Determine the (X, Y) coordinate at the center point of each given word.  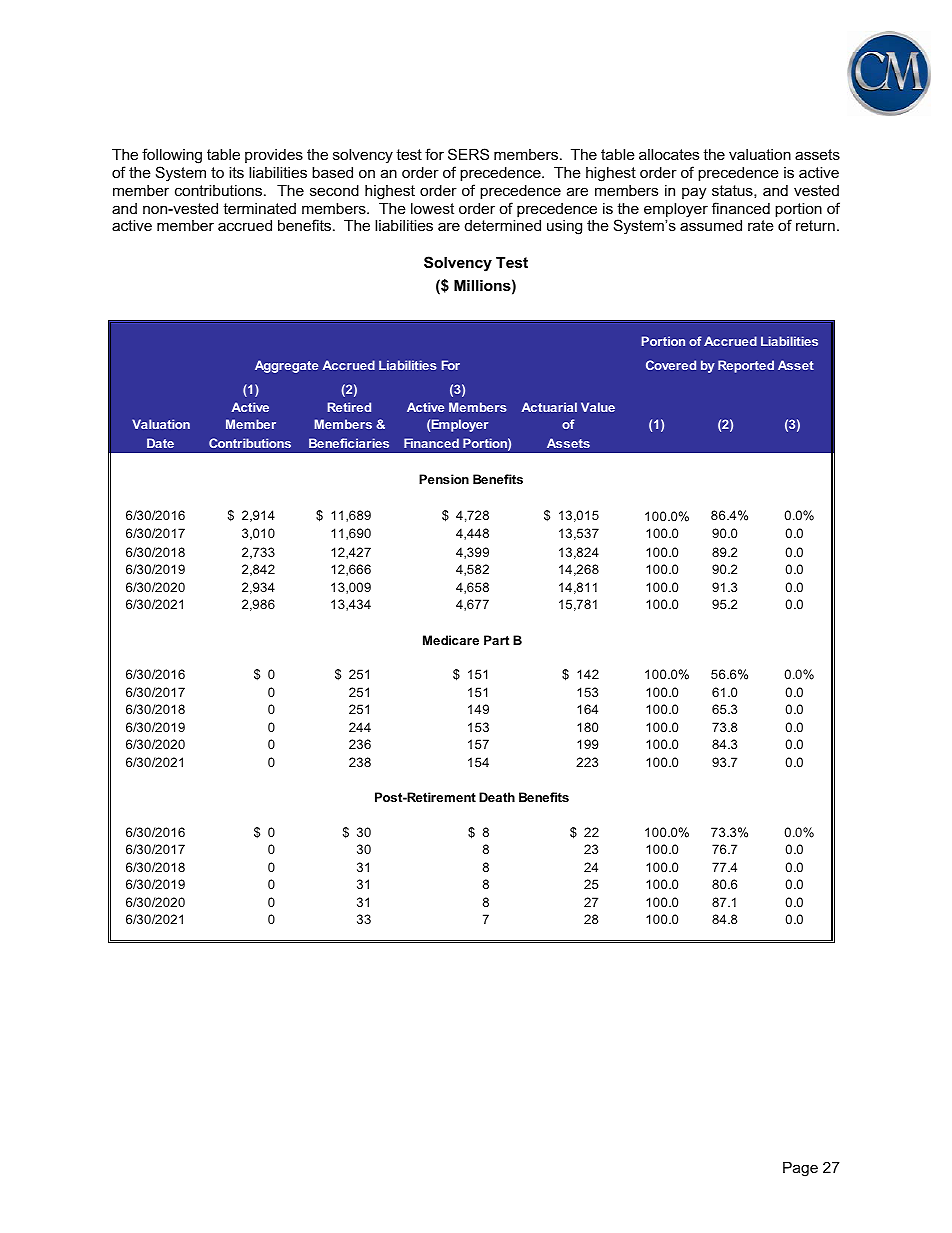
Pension (444, 479)
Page (800, 1169)
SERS (468, 154)
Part (496, 640)
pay (694, 193)
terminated (259, 208)
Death (497, 797)
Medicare (451, 640)
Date (160, 443)
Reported (746, 366)
